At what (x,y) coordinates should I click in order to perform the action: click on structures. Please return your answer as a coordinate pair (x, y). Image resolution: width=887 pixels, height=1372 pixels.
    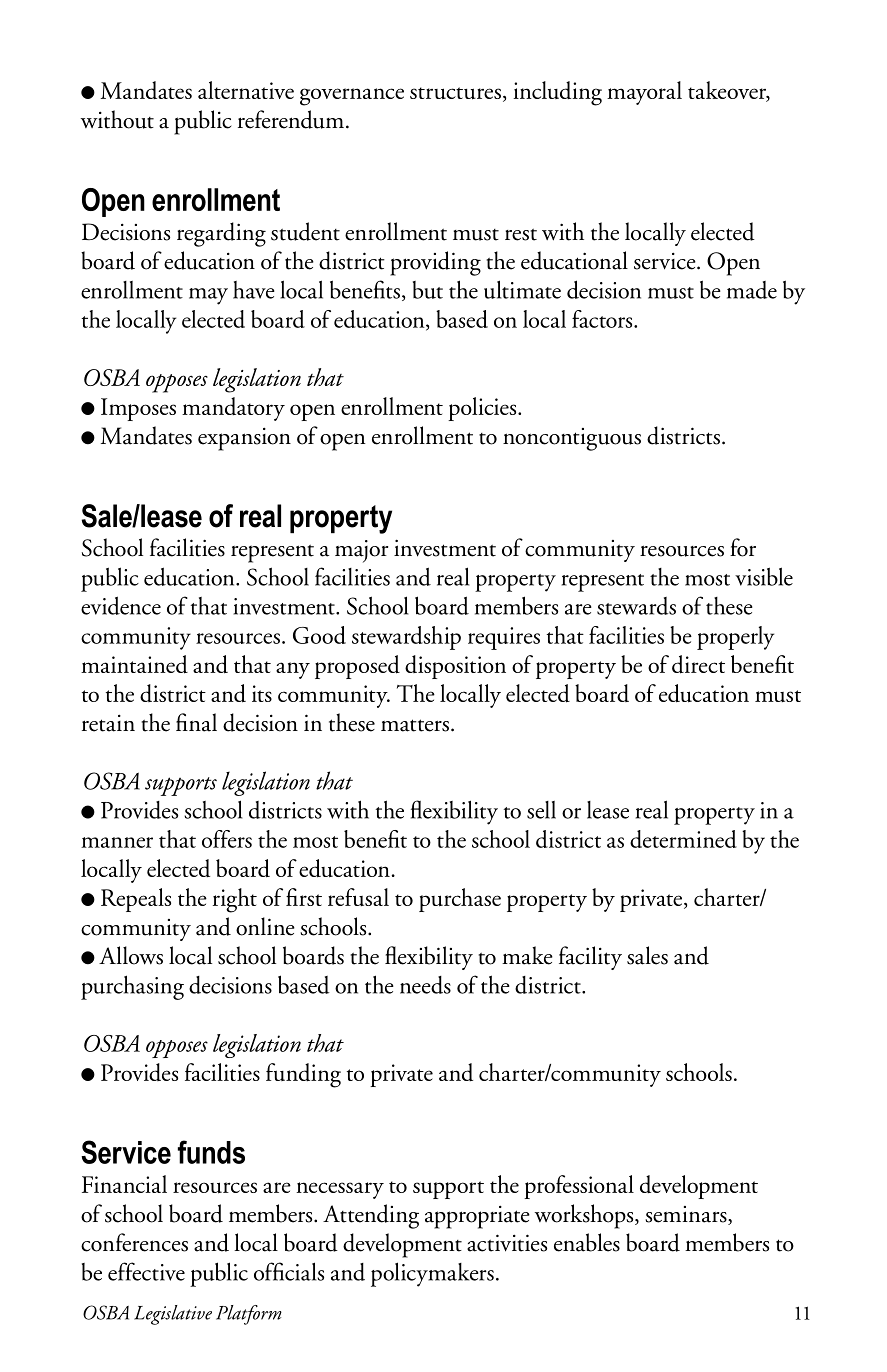
    Looking at the image, I should click on (455, 93).
